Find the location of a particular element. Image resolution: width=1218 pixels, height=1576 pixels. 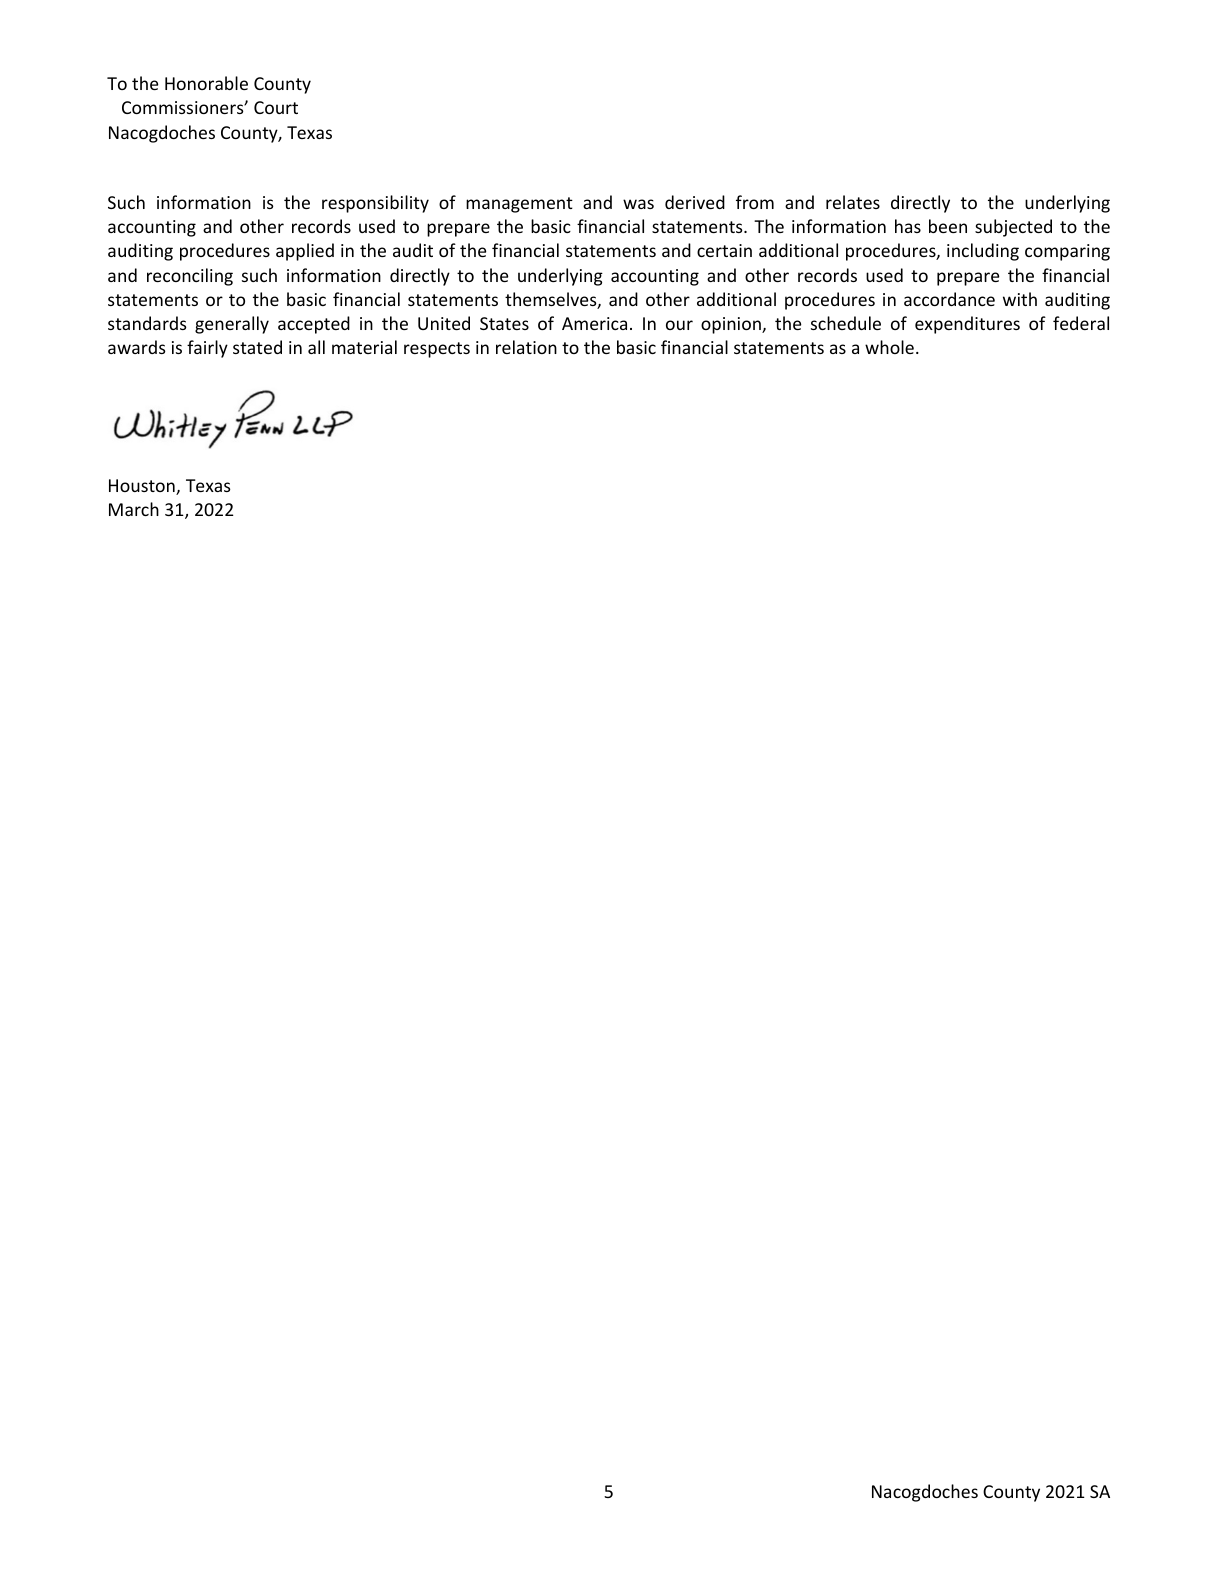

relates is located at coordinates (853, 202).
